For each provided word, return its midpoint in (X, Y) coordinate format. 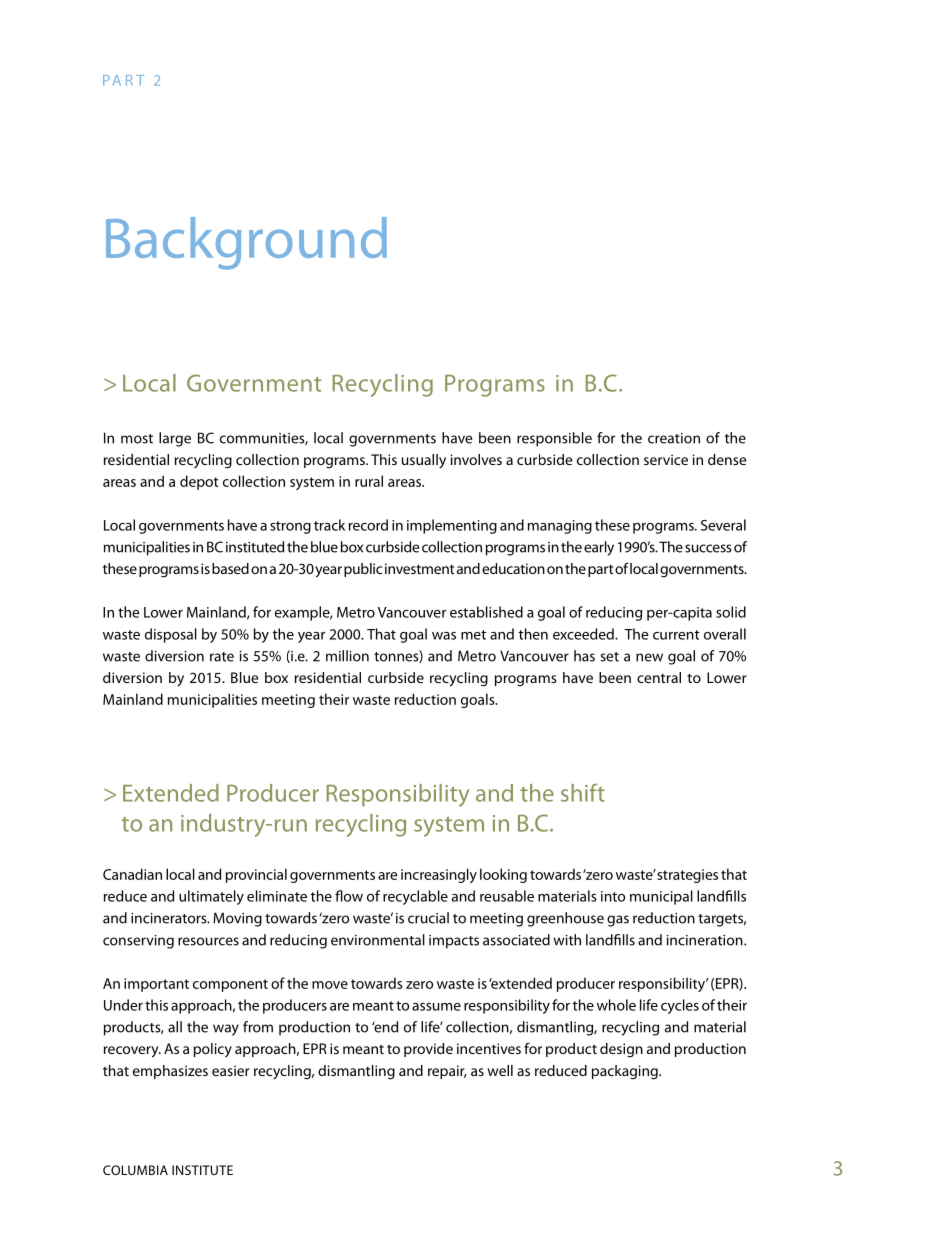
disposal (171, 635)
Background (246, 243)
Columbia (135, 1170)
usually (424, 461)
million (347, 656)
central (659, 677)
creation (674, 438)
